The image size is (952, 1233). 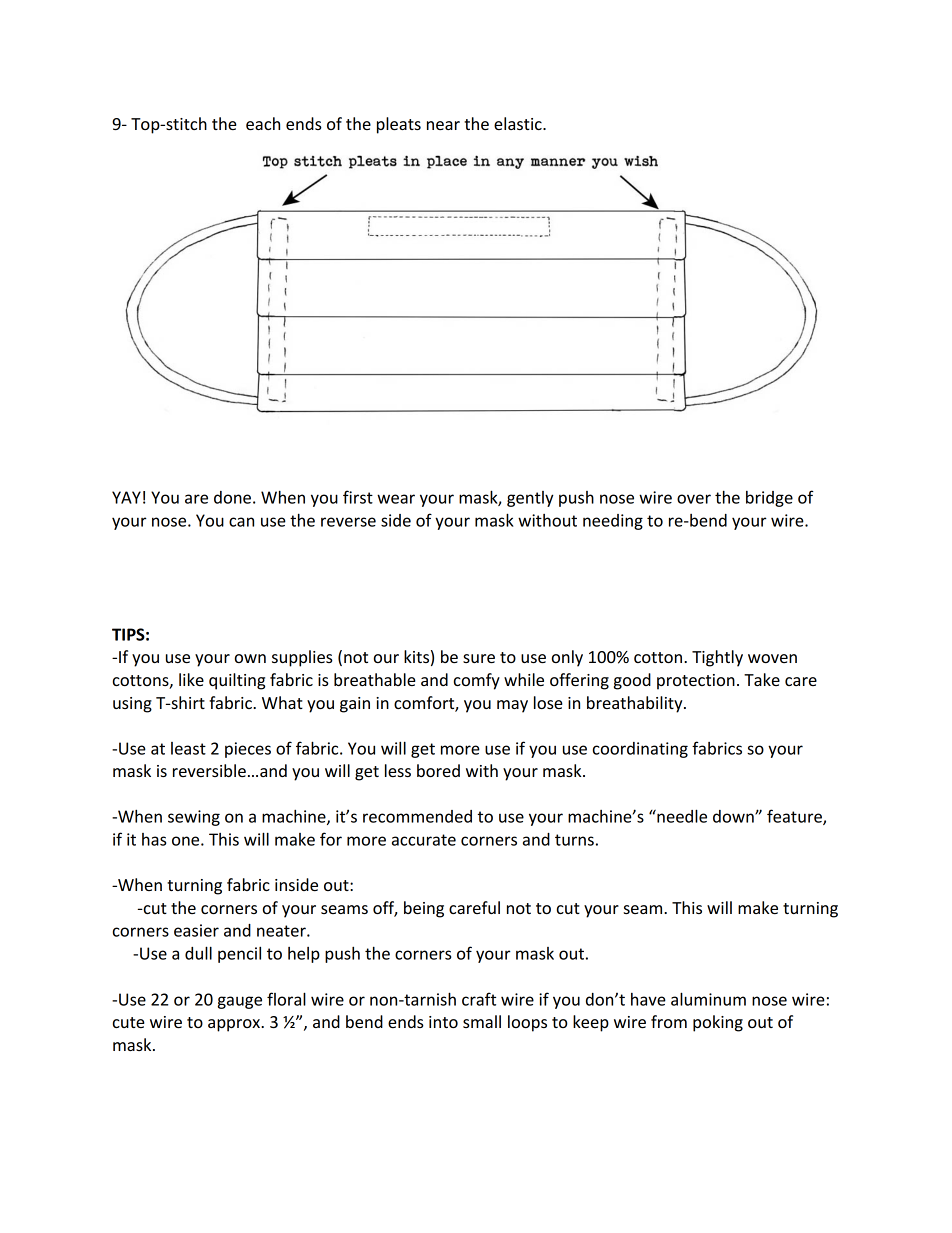 What do you see at coordinates (240, 1002) in the page?
I see `gauge` at bounding box center [240, 1002].
